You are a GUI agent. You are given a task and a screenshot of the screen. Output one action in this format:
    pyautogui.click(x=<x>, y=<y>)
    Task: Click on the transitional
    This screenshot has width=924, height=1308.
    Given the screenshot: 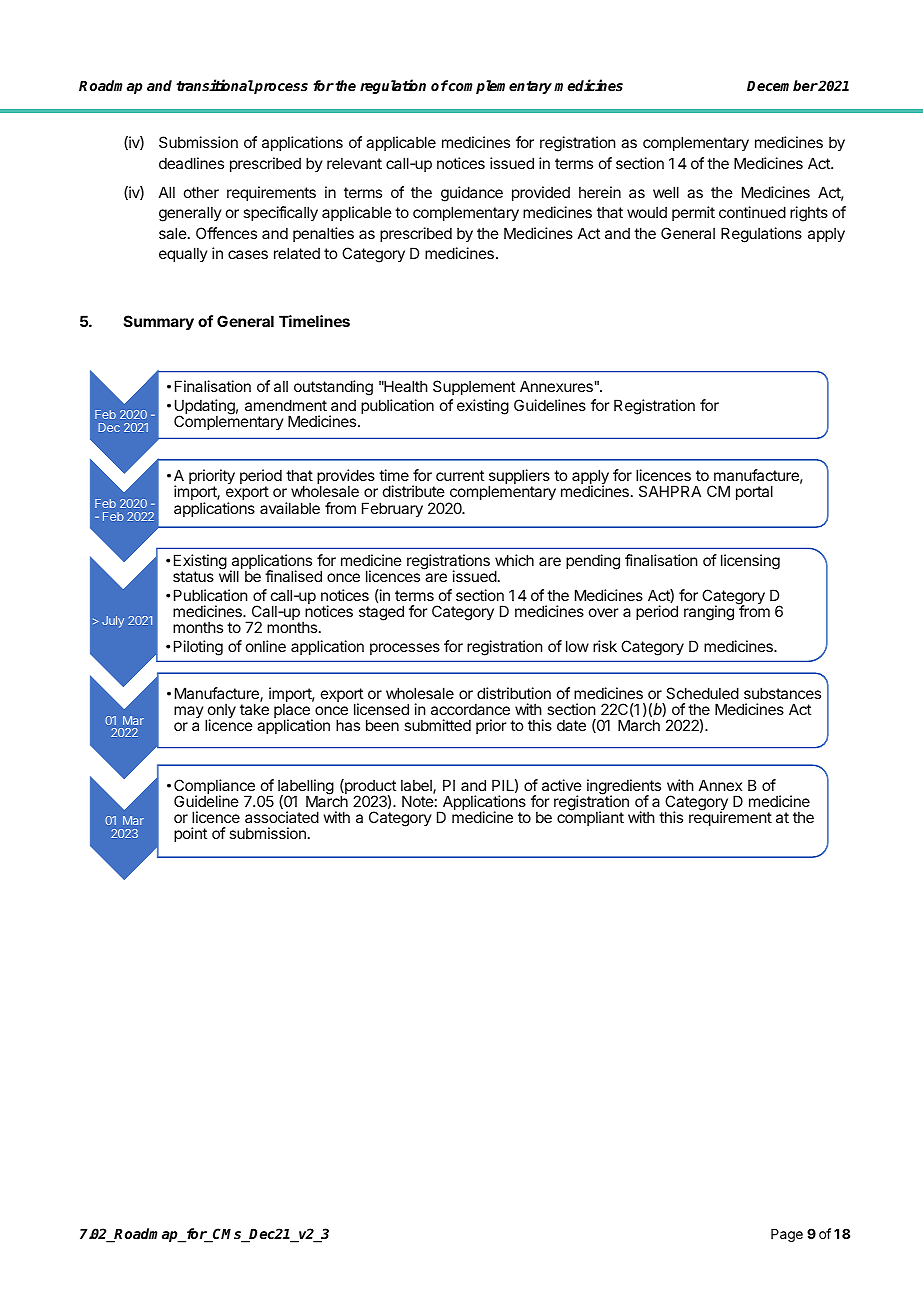 What is the action you would take?
    pyautogui.click(x=215, y=85)
